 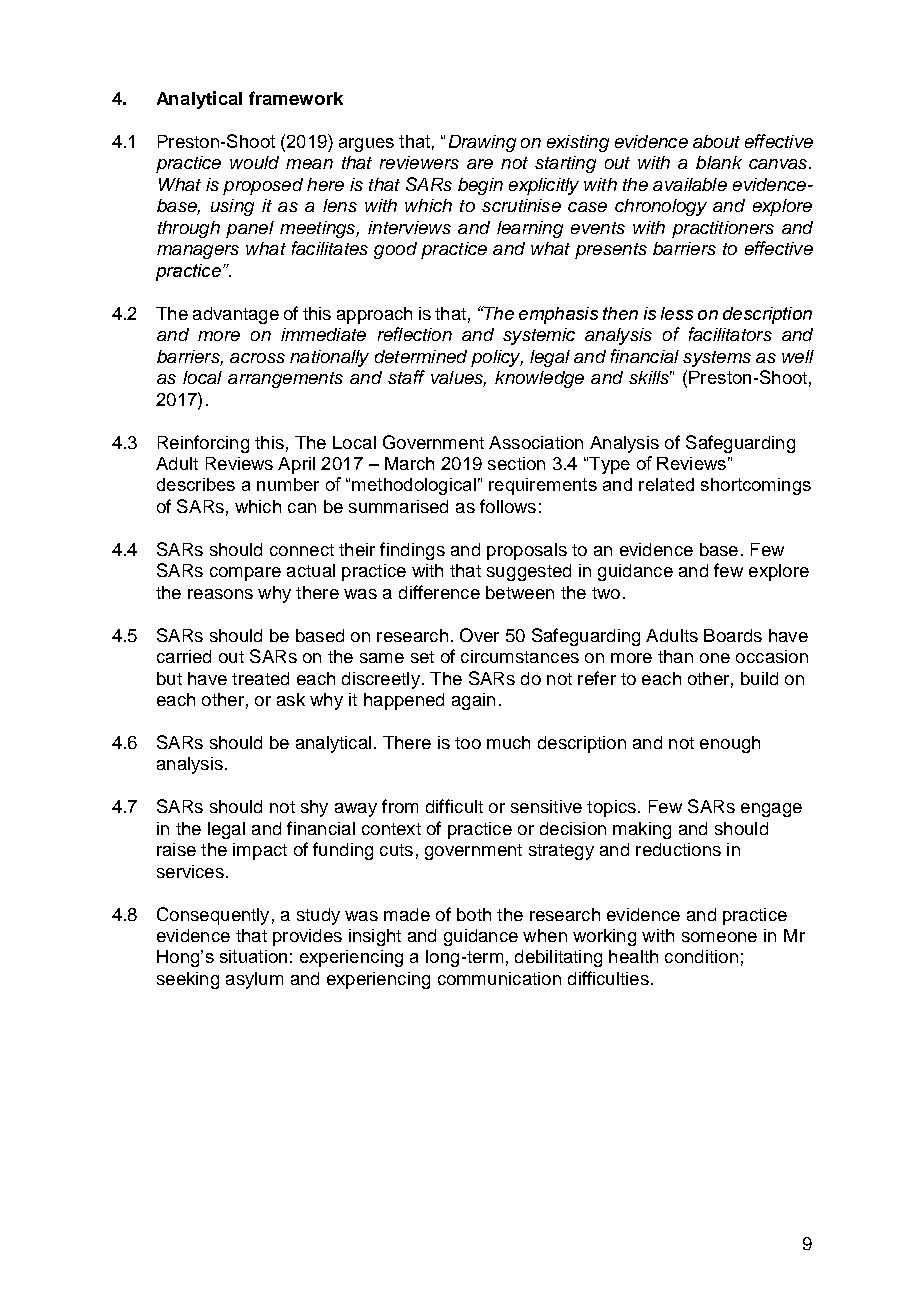 What do you see at coordinates (245, 574) in the page?
I see `compare` at bounding box center [245, 574].
